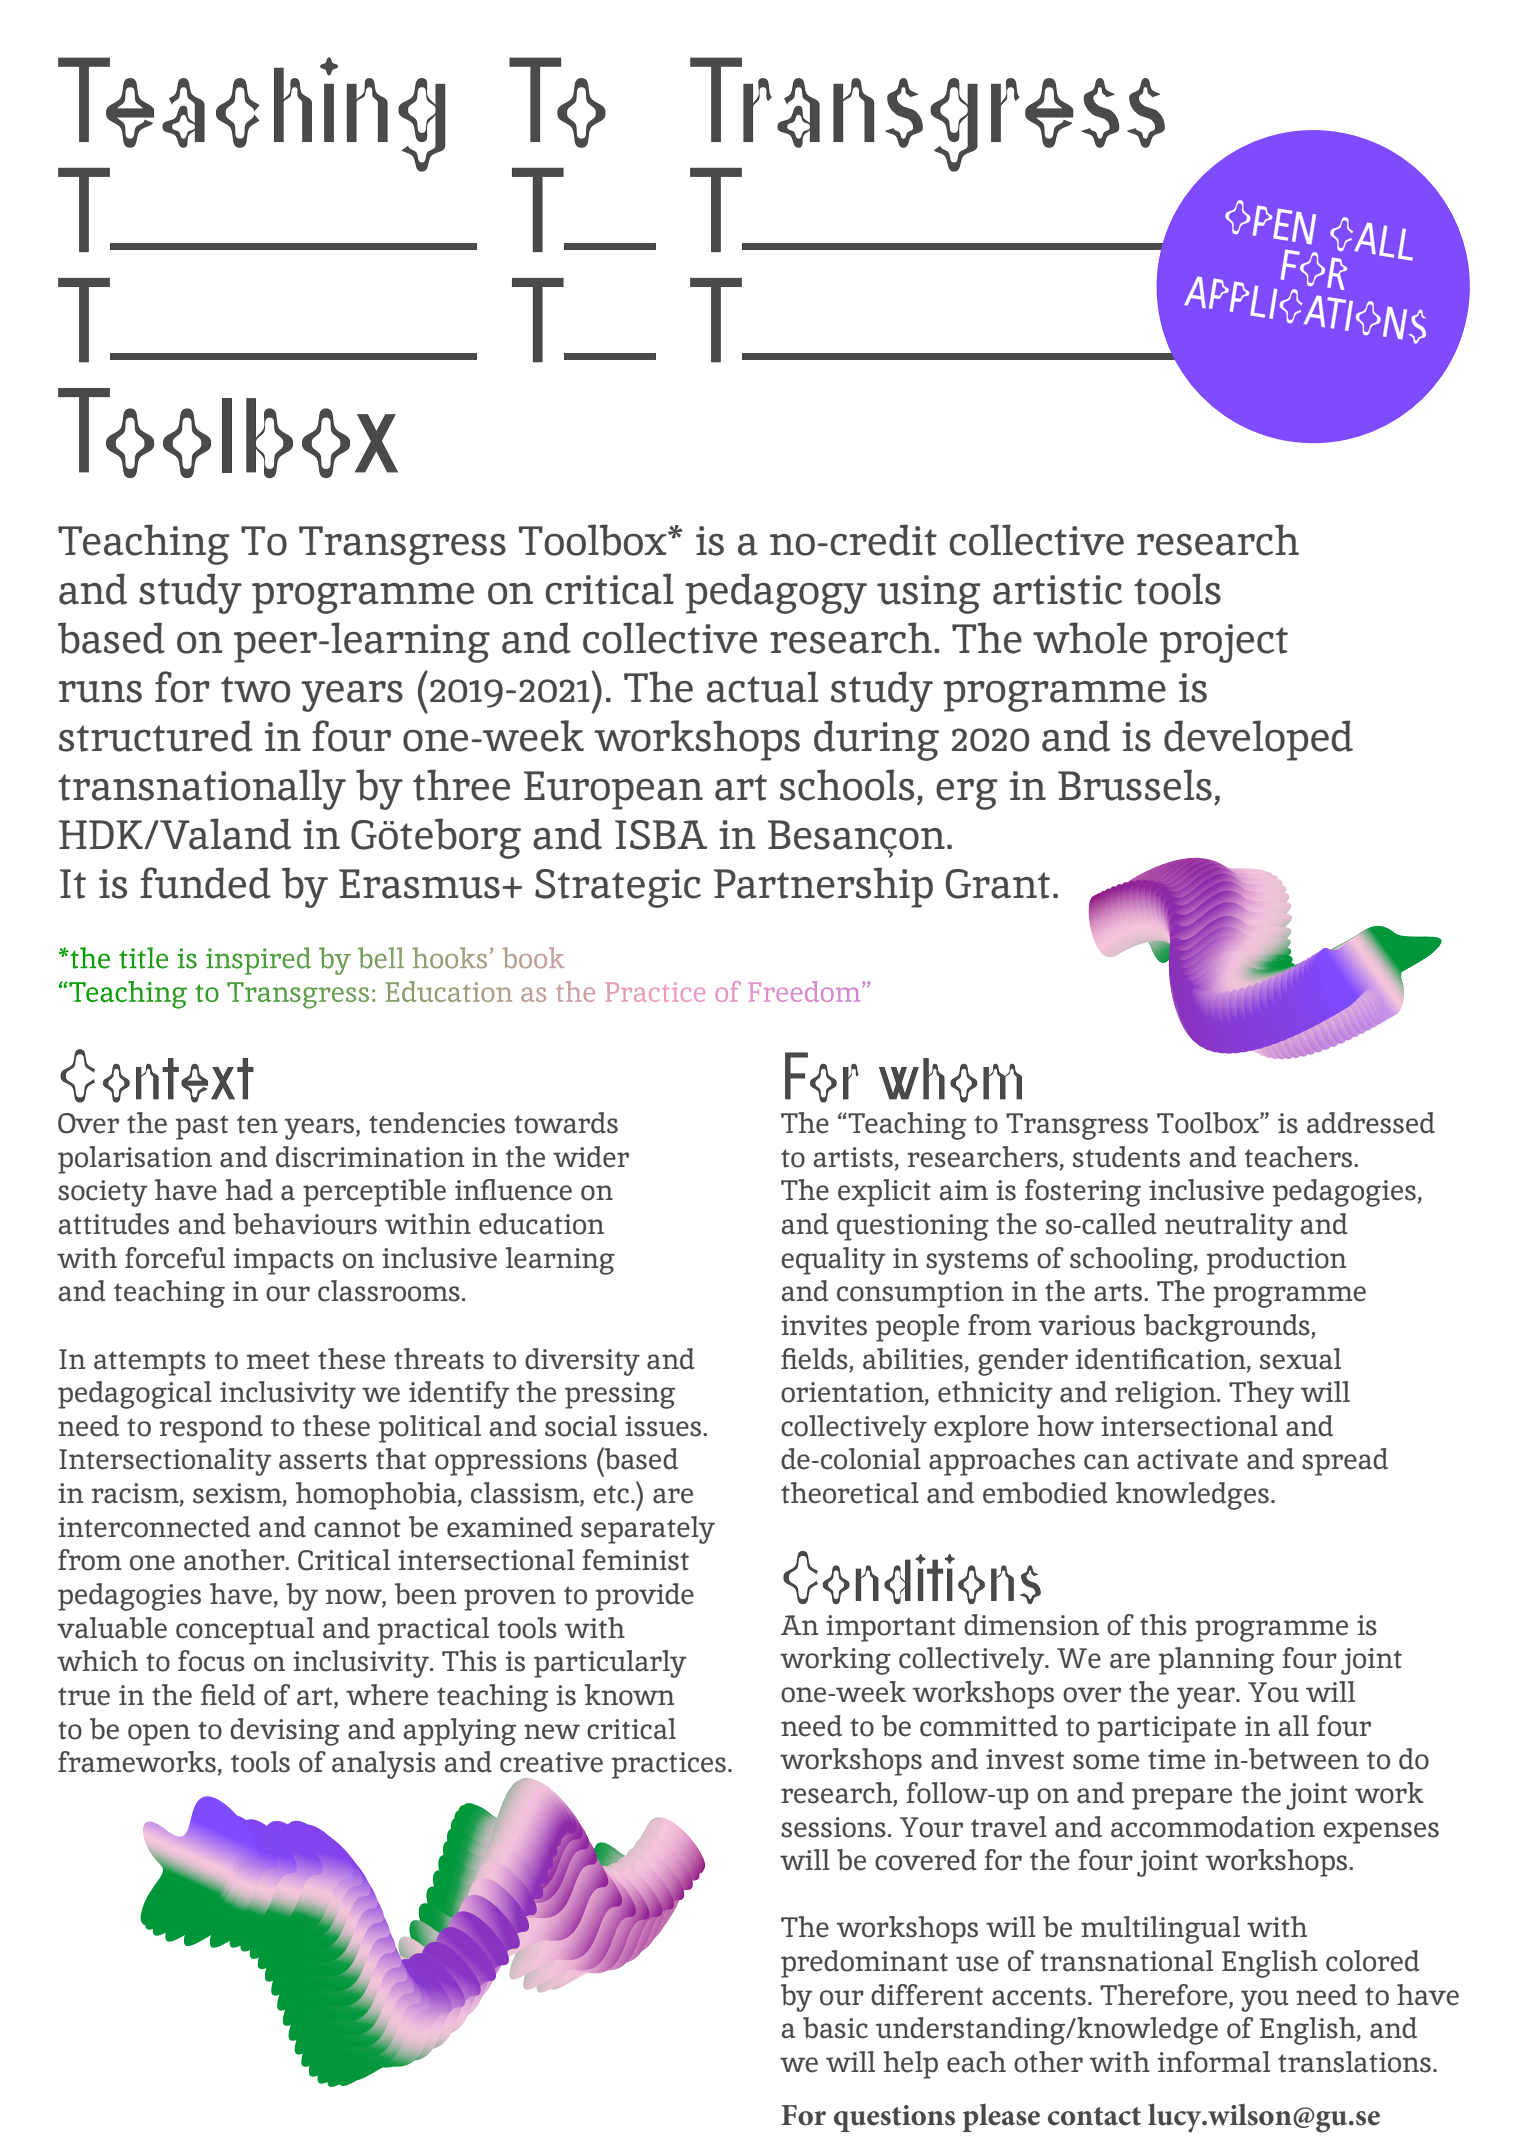 The height and width of the screenshot is (2146, 1518). I want to click on pedagogy, so click(776, 593).
